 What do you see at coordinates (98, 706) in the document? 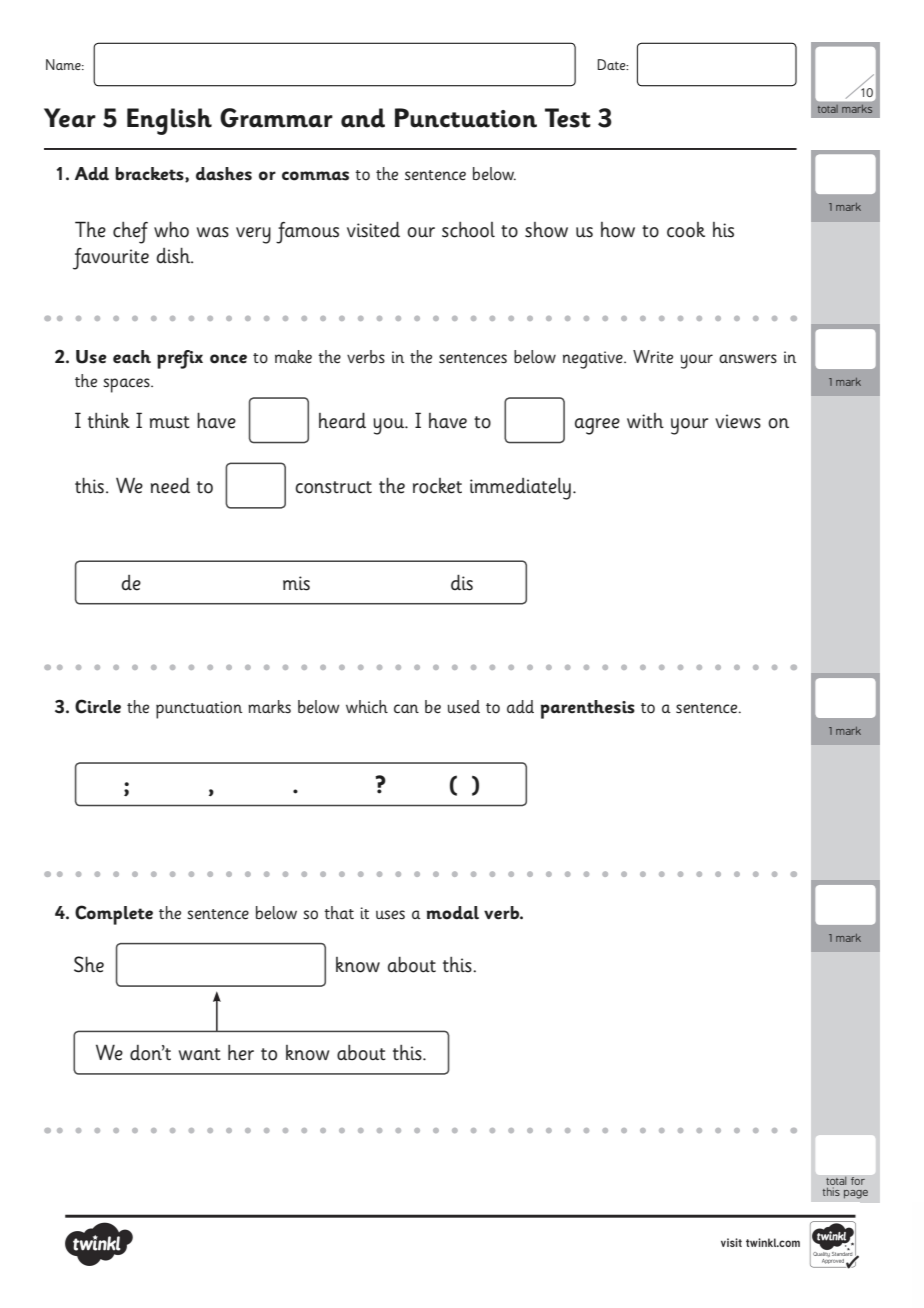
I see `Circle` at bounding box center [98, 706].
